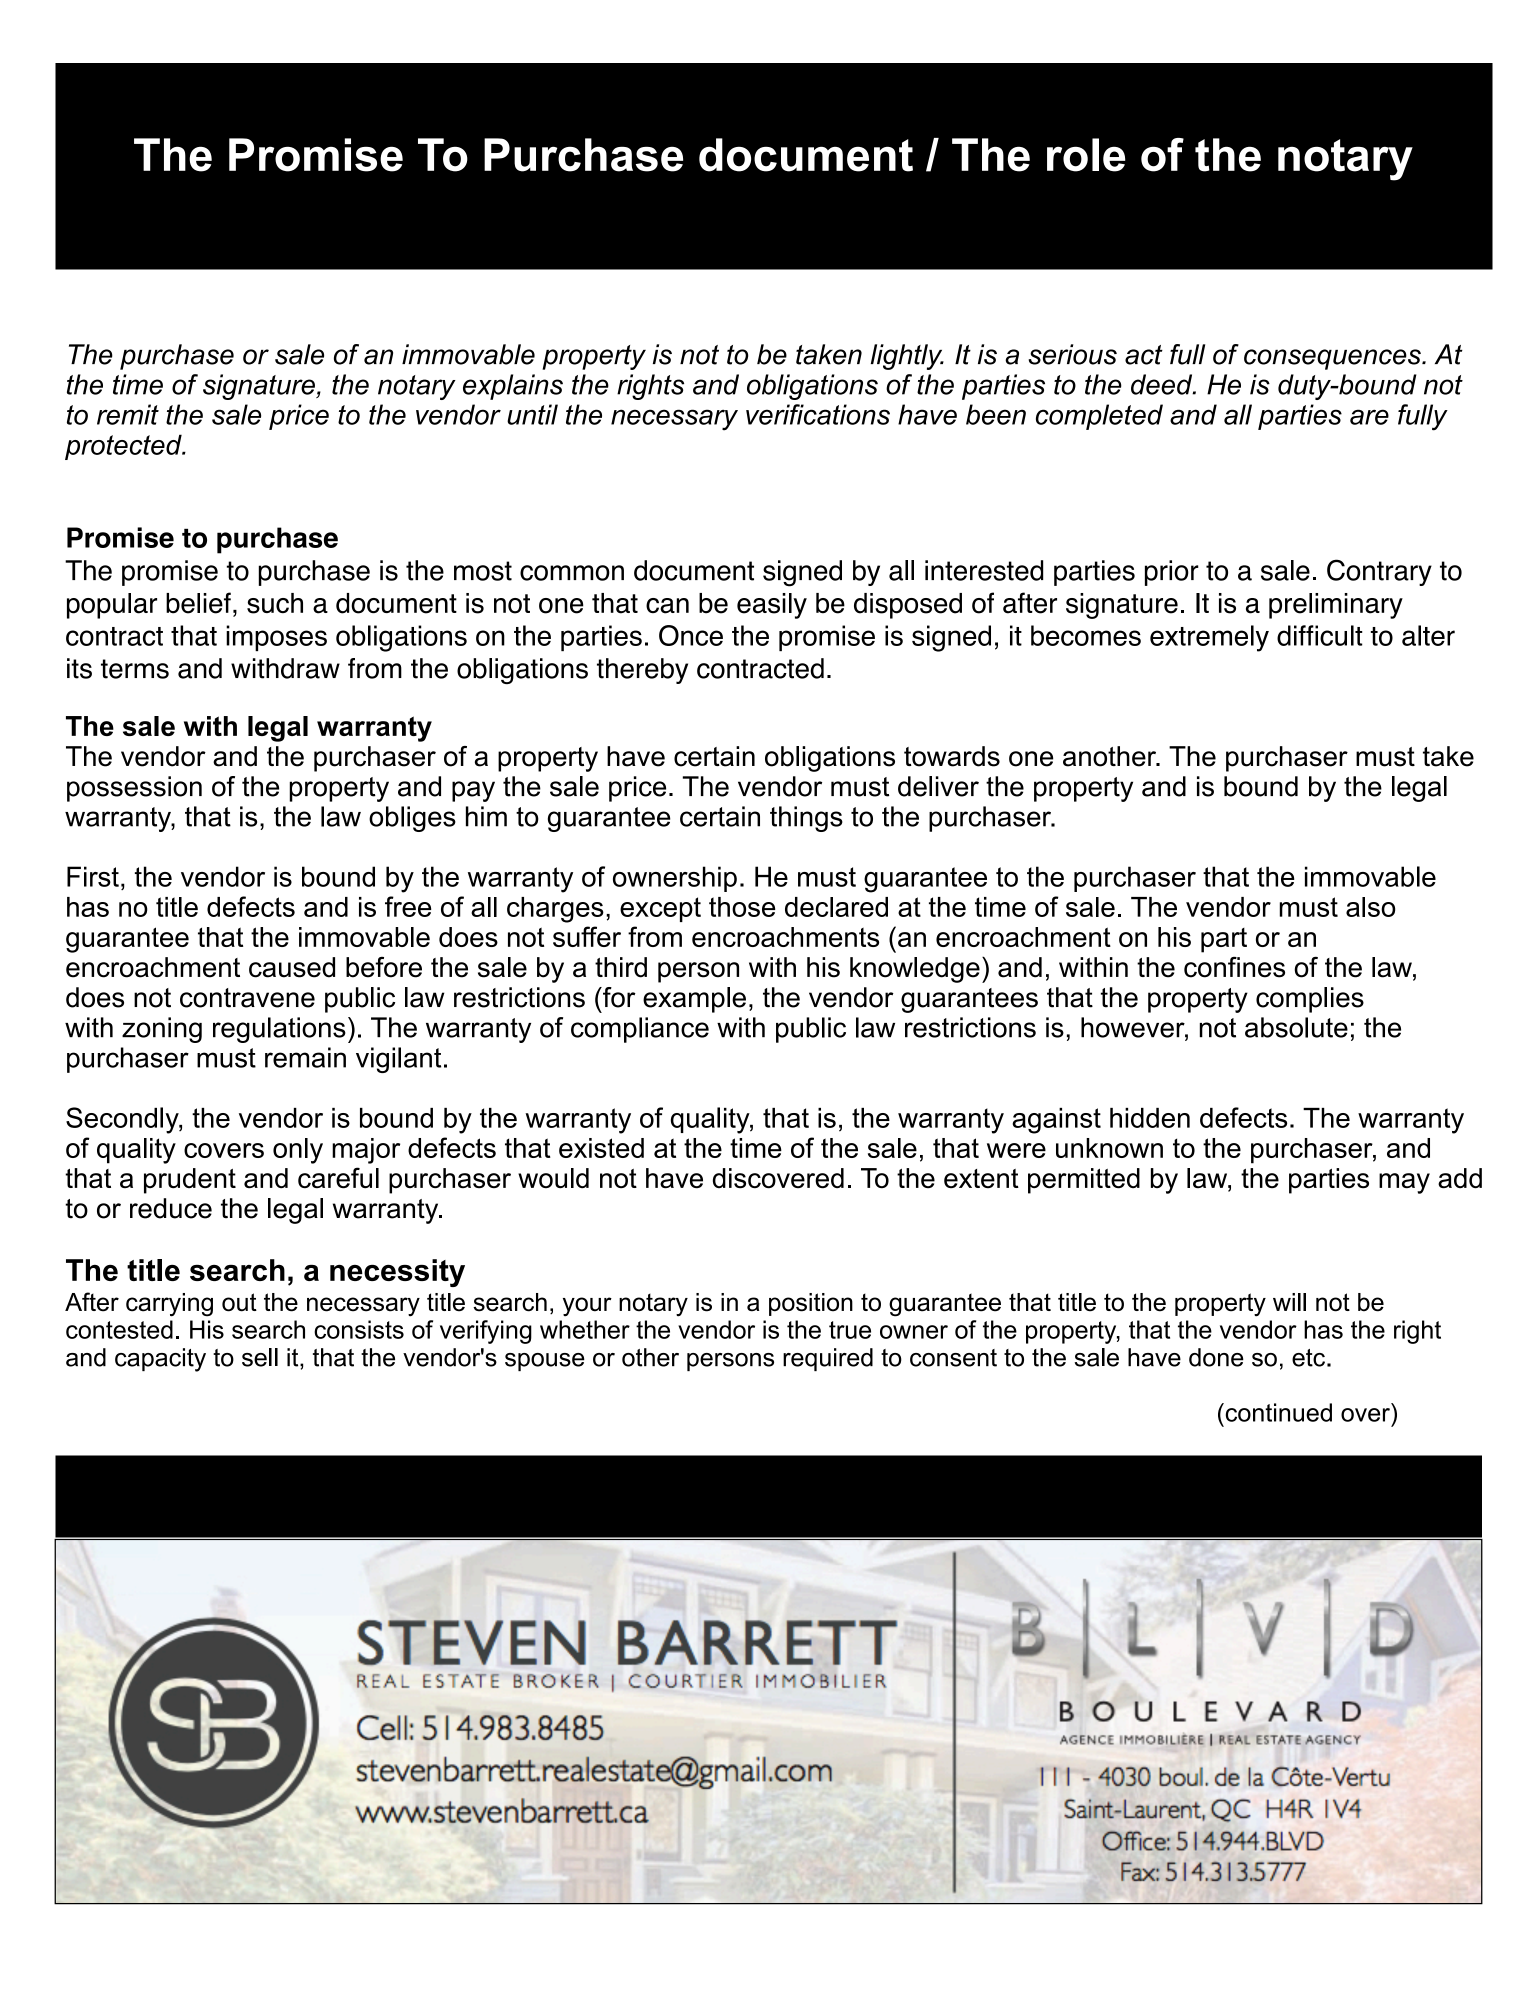  What do you see at coordinates (134, 789) in the screenshot?
I see `possession` at bounding box center [134, 789].
